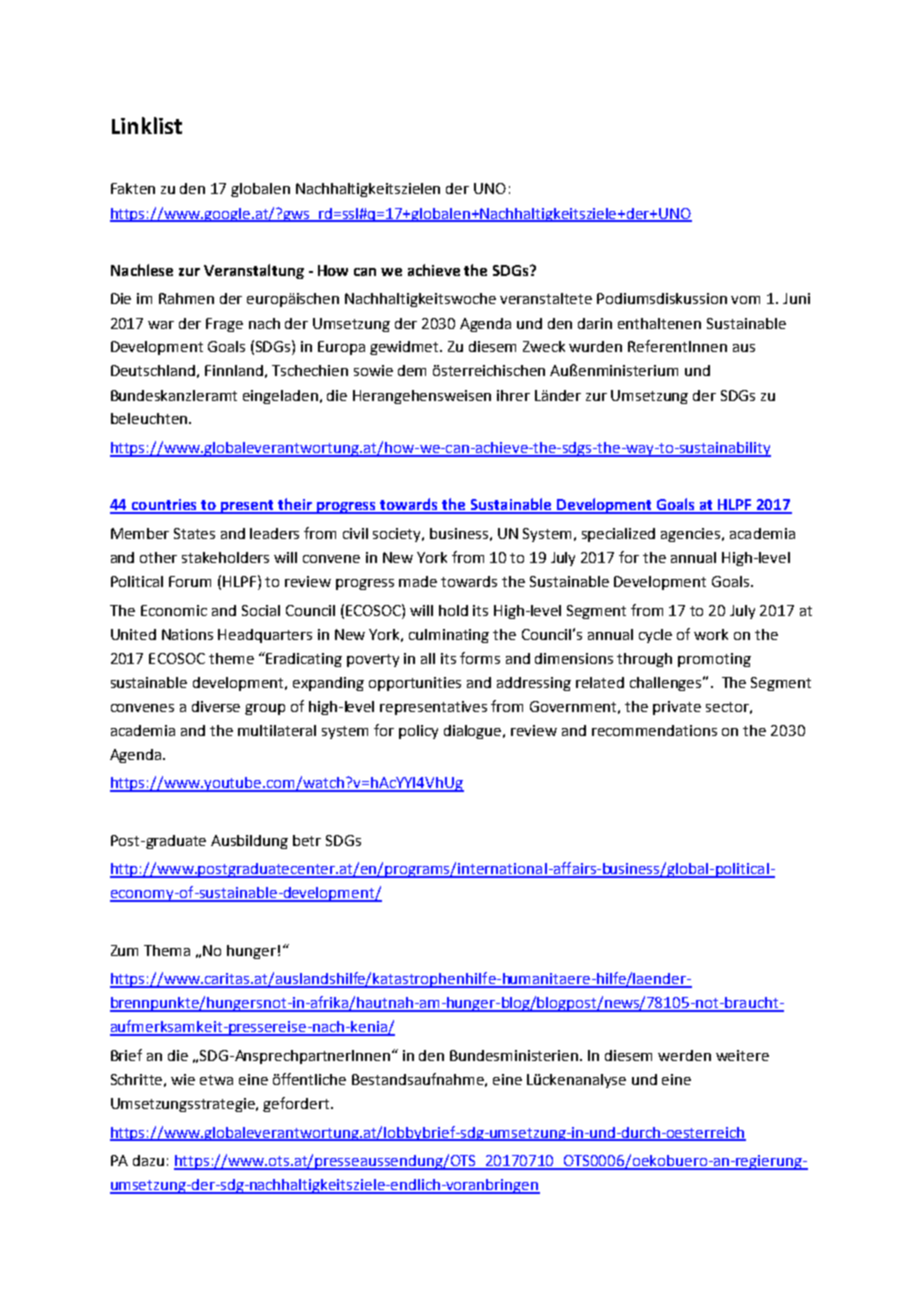 The height and width of the screenshot is (1308, 924). I want to click on theme, so click(231, 658).
